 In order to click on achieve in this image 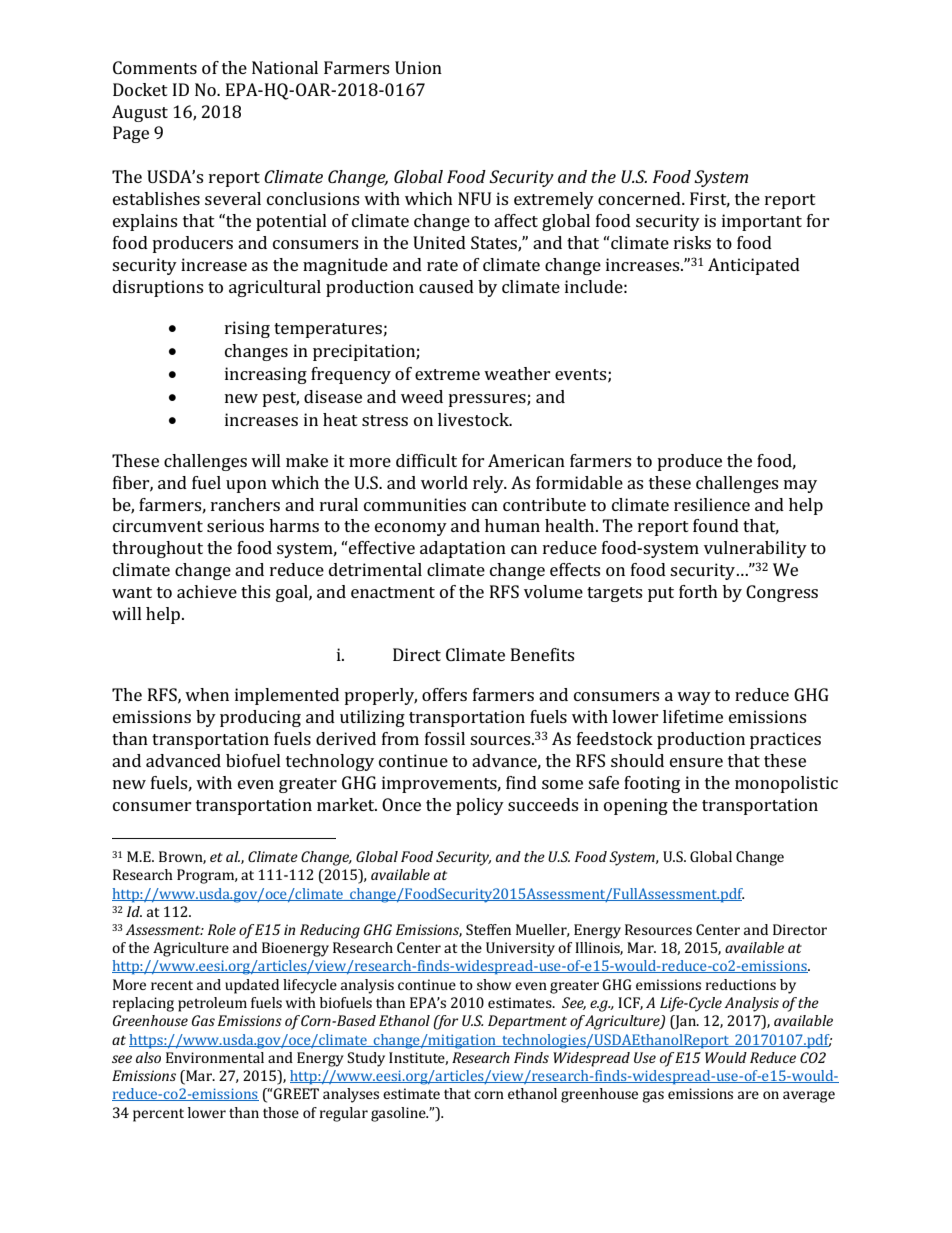, I will do `click(207, 591)`.
